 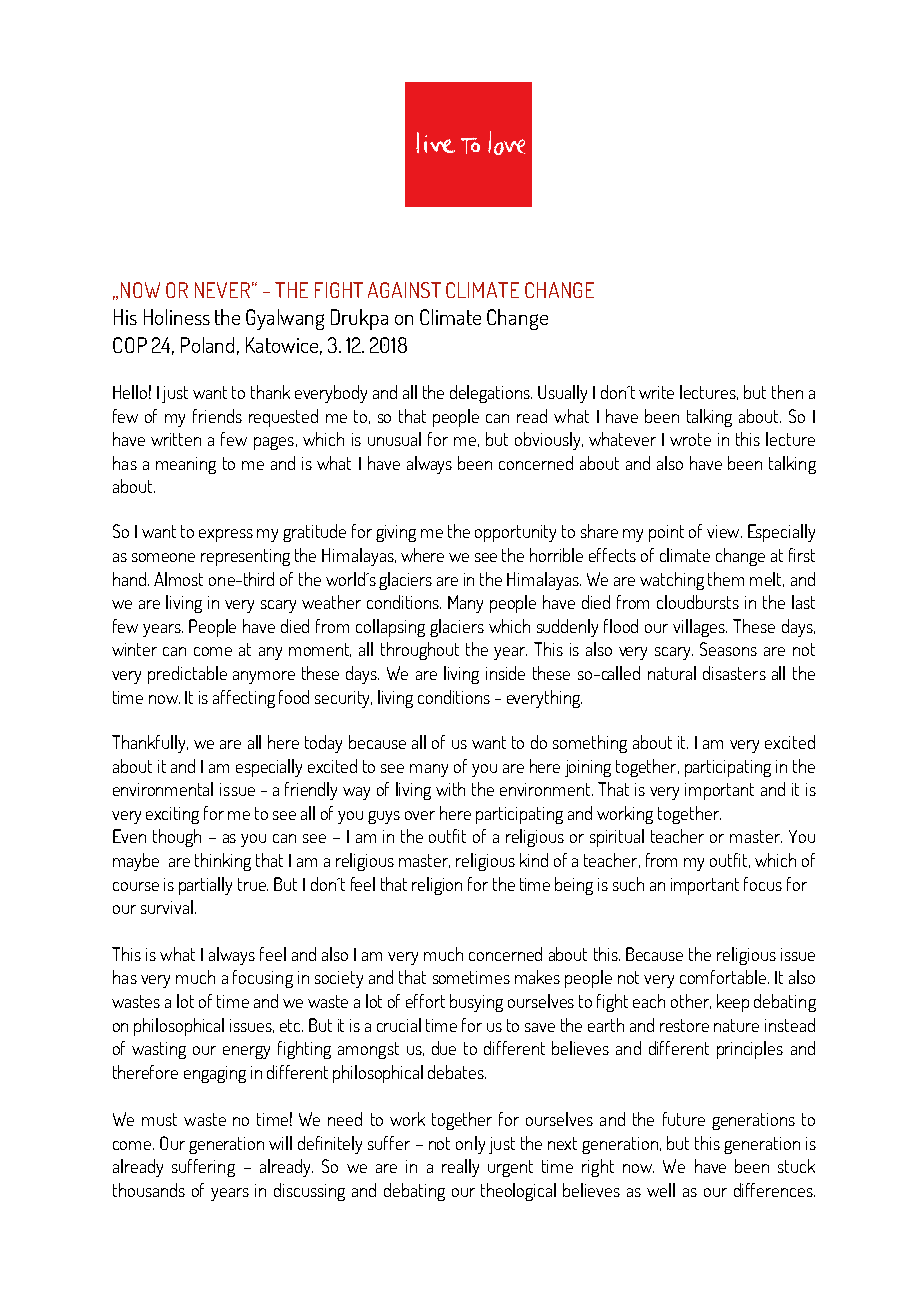 What do you see at coordinates (726, 579) in the document?
I see `them` at bounding box center [726, 579].
